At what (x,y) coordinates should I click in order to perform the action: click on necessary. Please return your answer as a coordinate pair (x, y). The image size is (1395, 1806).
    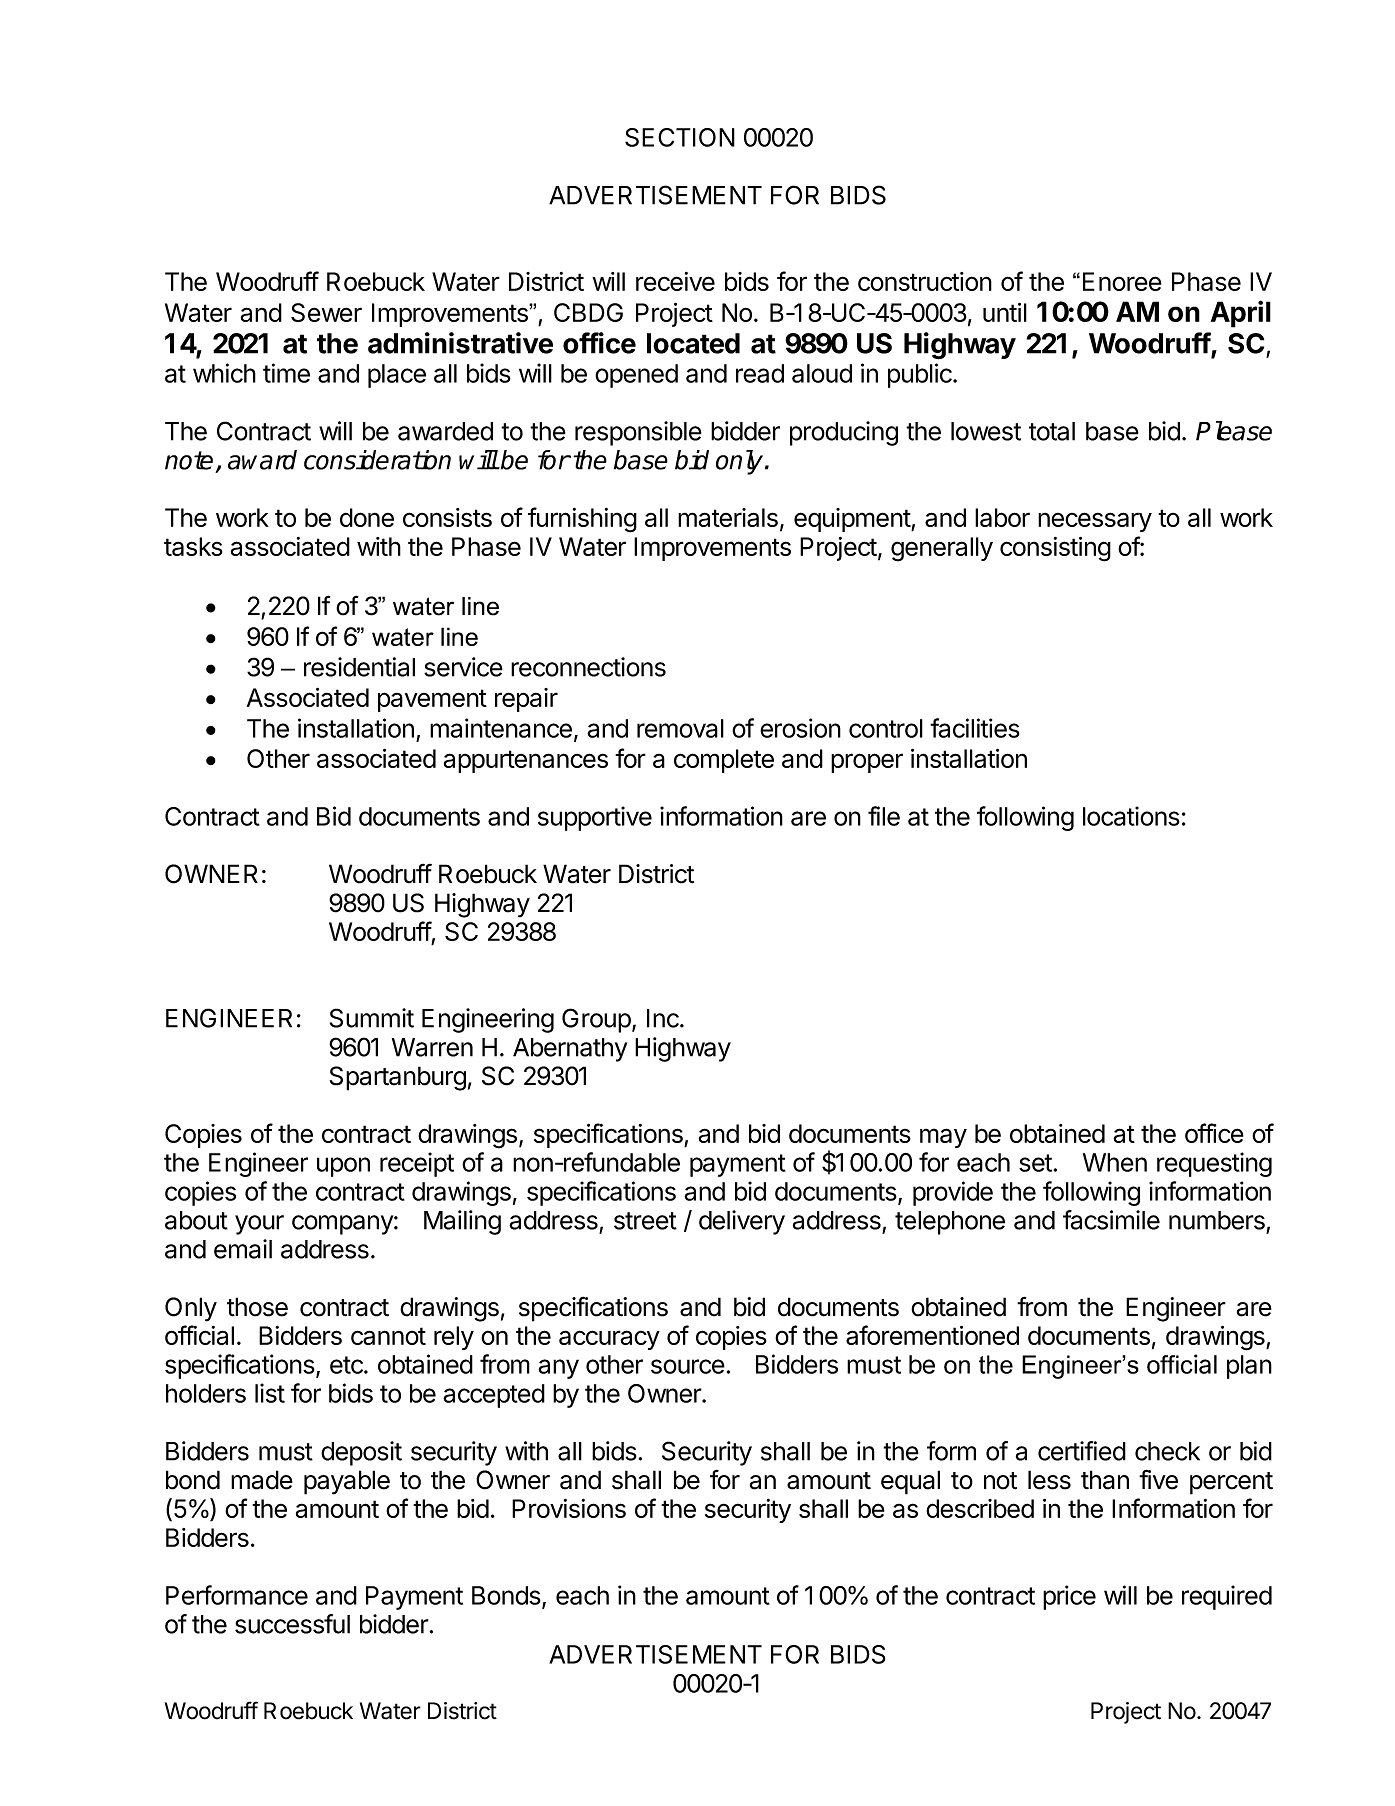
    Looking at the image, I should click on (1095, 522).
